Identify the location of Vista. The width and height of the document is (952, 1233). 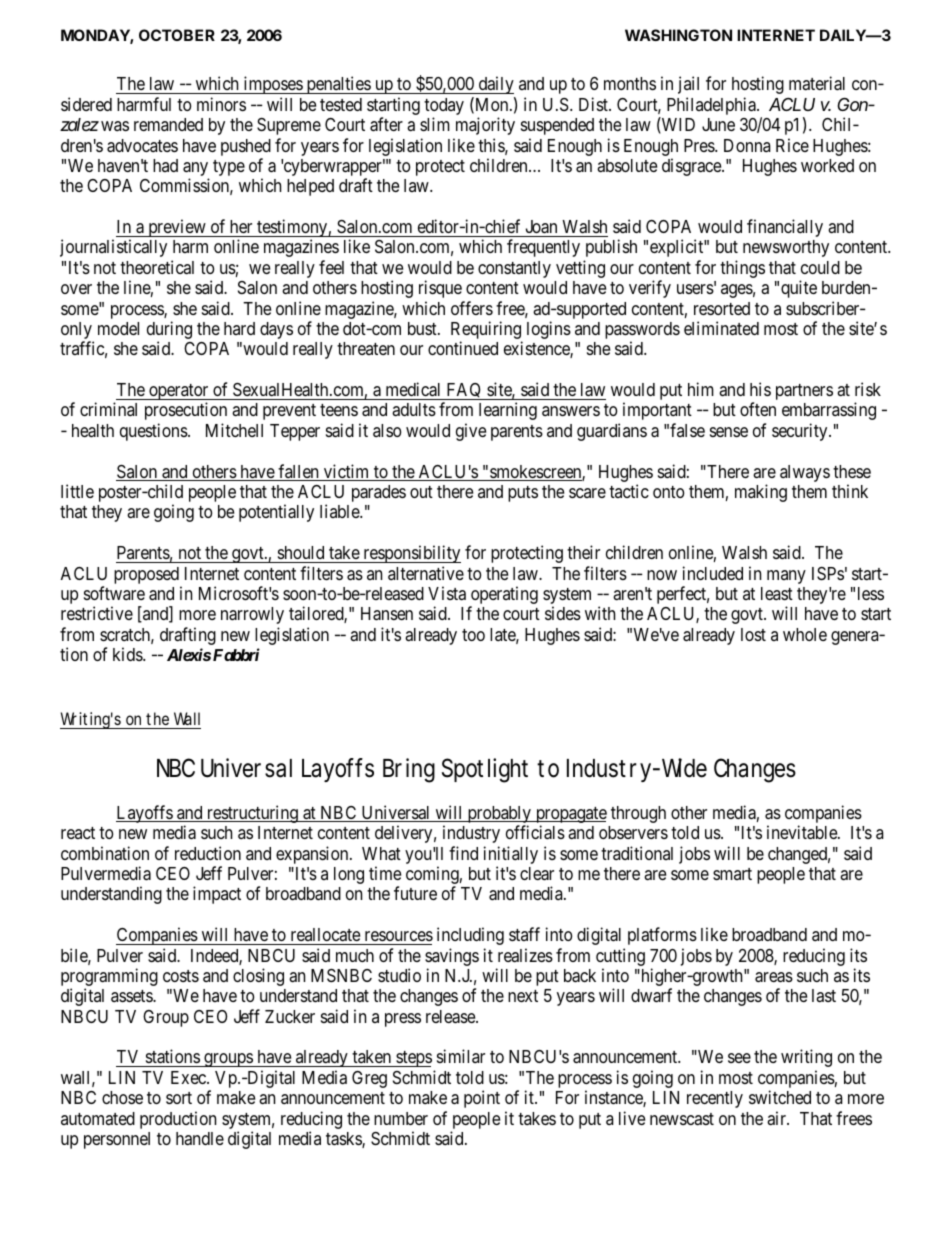
(447, 593).
